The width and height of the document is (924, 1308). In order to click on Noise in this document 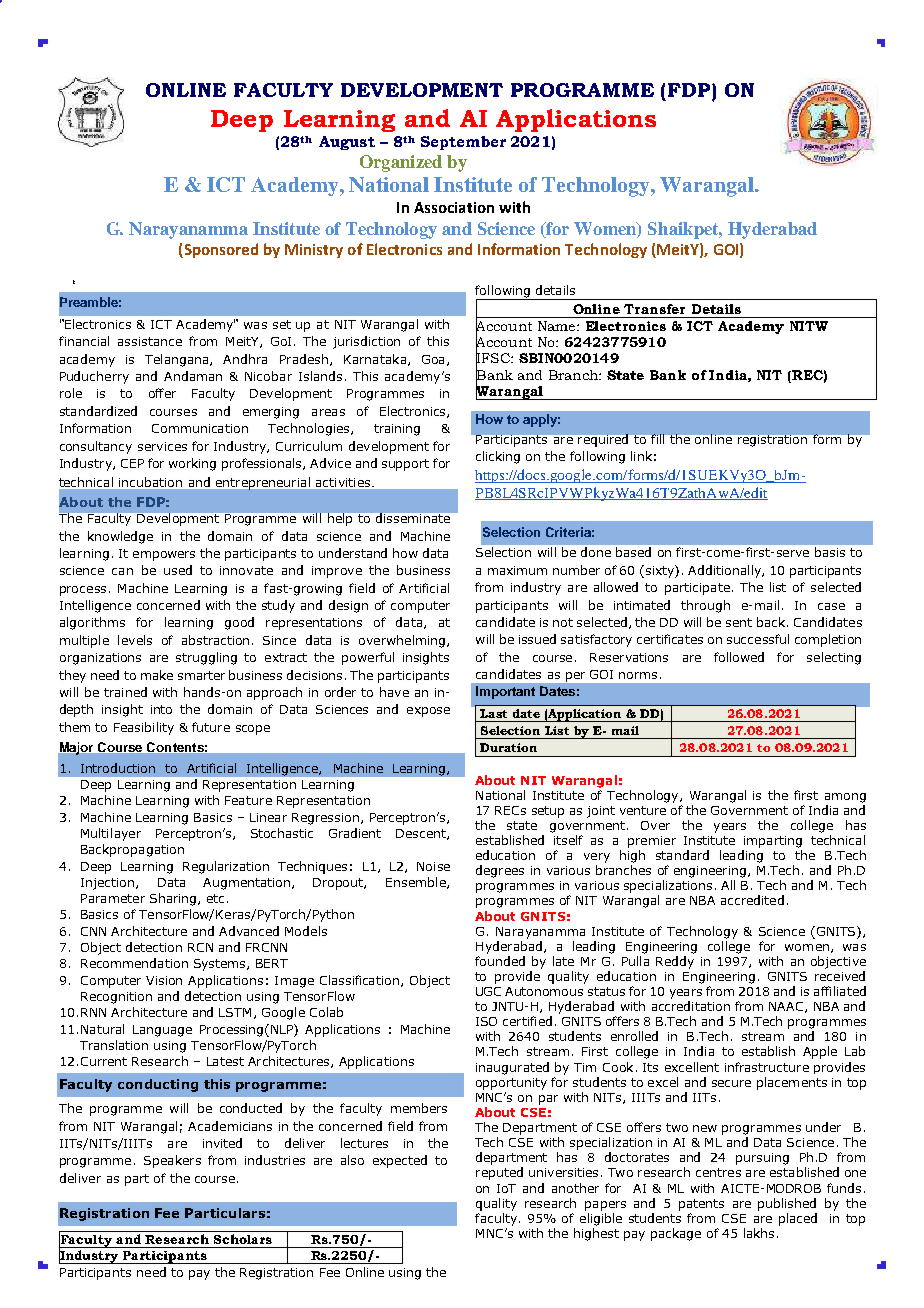, I will do `click(433, 866)`.
